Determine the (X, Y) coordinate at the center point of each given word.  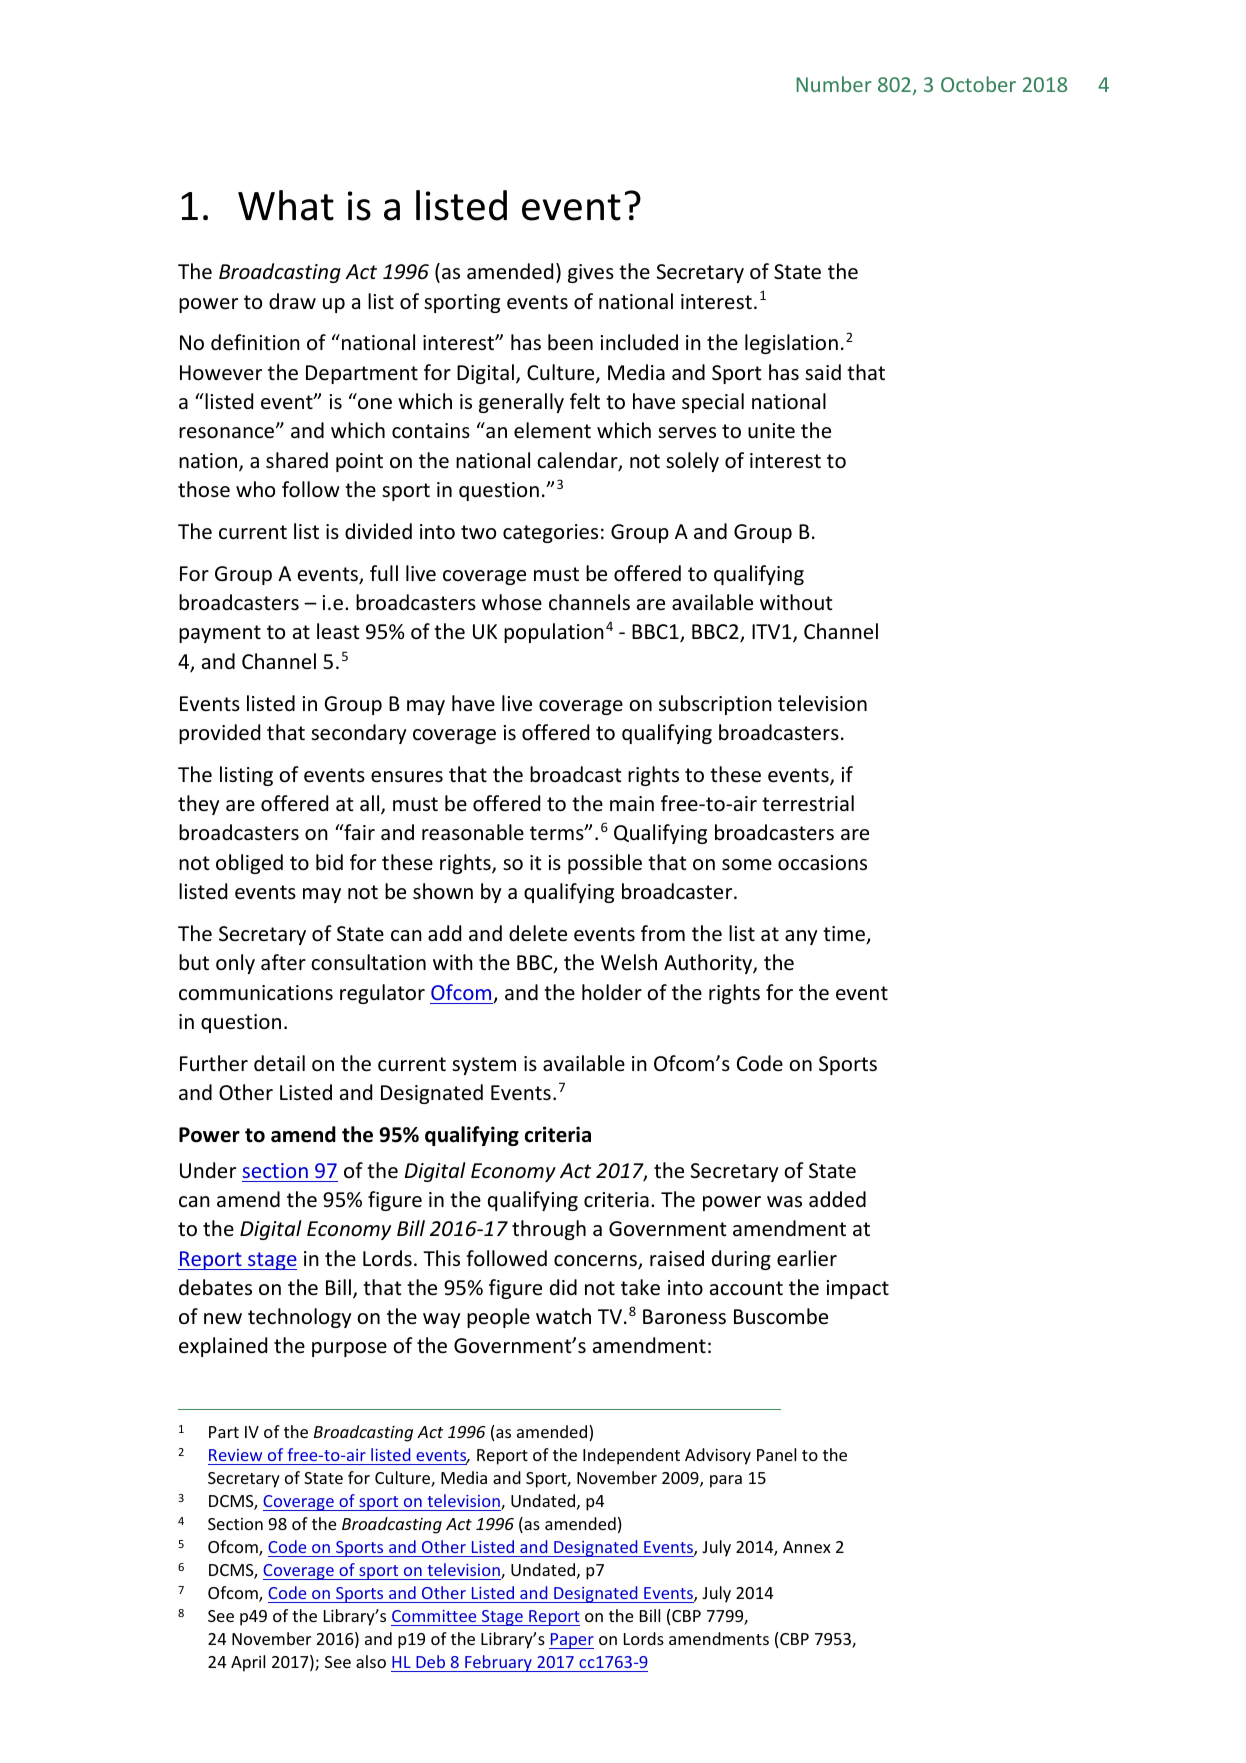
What (286, 205)
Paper (571, 1641)
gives (591, 273)
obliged (249, 864)
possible (605, 864)
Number (834, 84)
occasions (822, 863)
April (248, 1663)
